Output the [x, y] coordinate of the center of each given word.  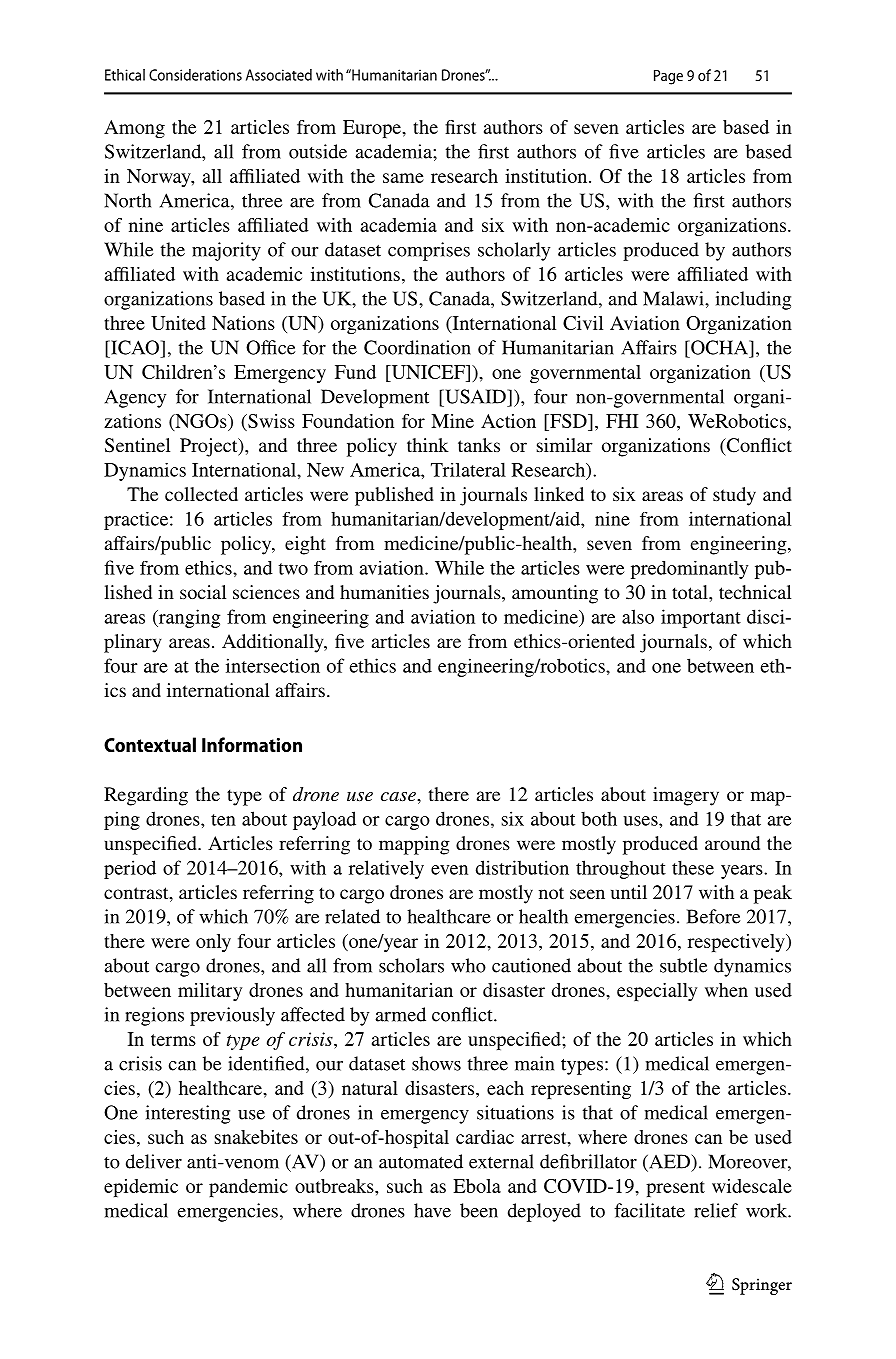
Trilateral [468, 469]
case [399, 796]
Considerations [195, 75]
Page [668, 77]
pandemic [248, 1188]
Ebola [477, 1186]
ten [223, 820]
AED [669, 1162]
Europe [373, 129]
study [734, 496]
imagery [686, 796]
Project [210, 447]
